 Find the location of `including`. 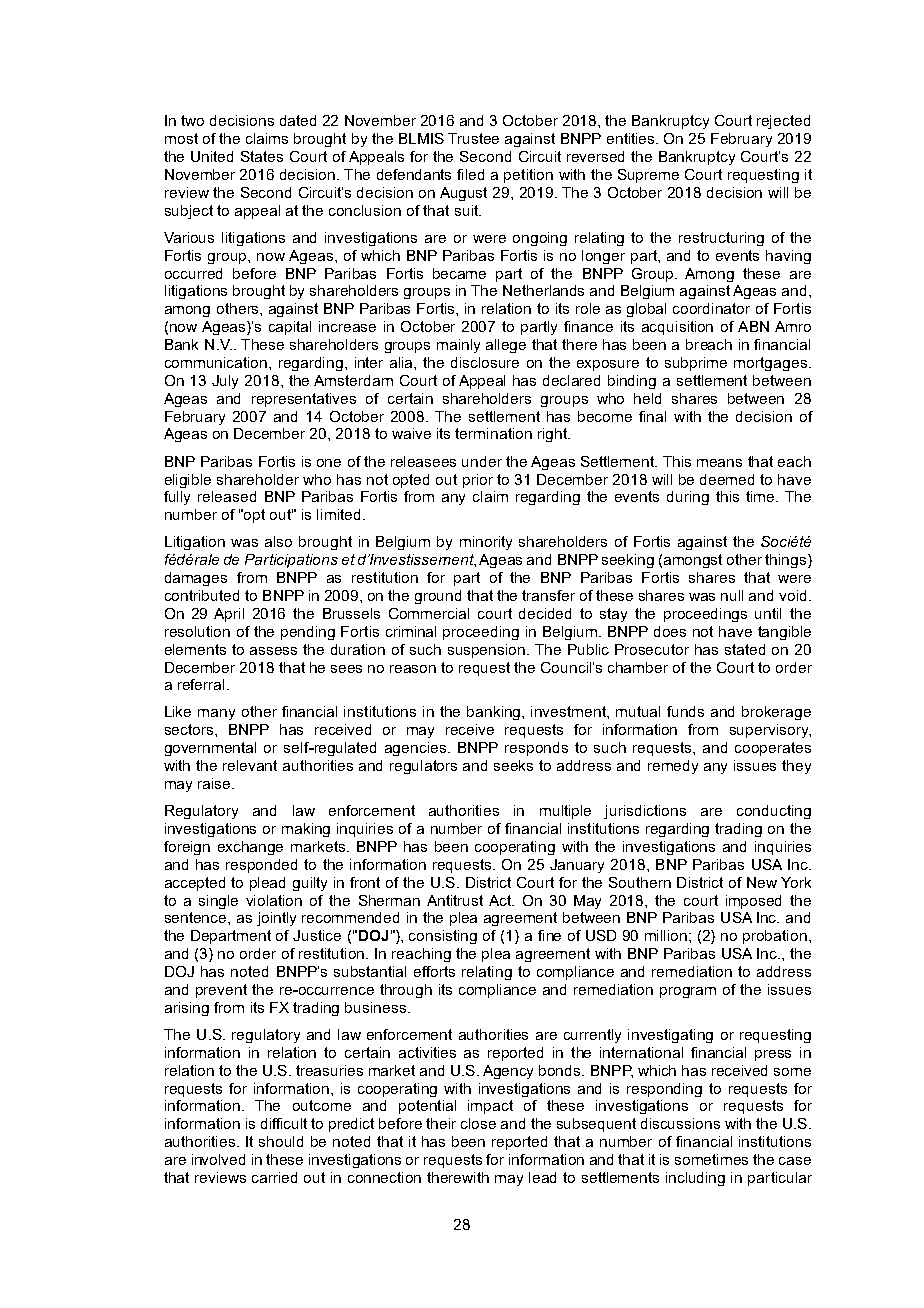

including is located at coordinates (695, 1179).
